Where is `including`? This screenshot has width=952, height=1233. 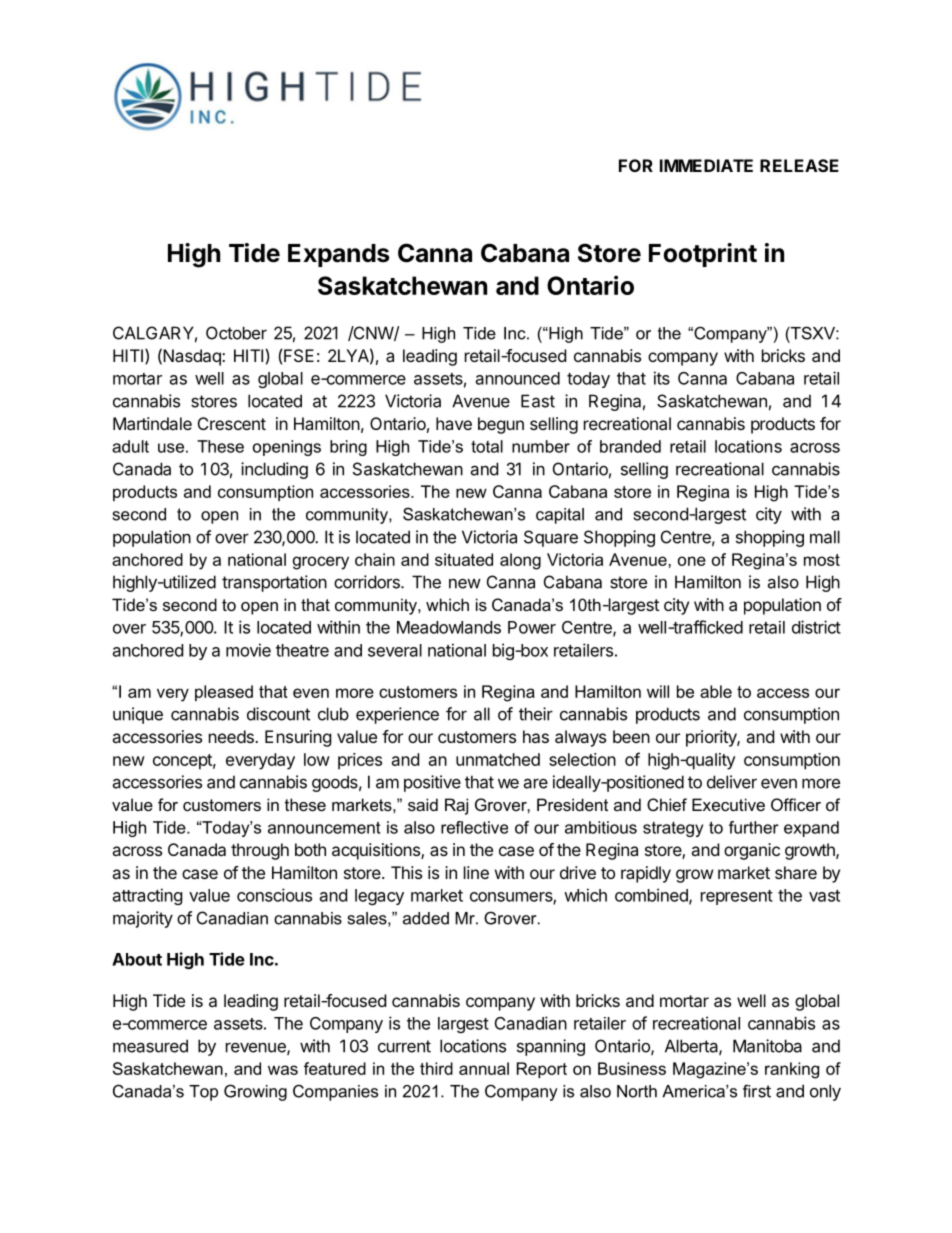
including is located at coordinates (274, 470).
